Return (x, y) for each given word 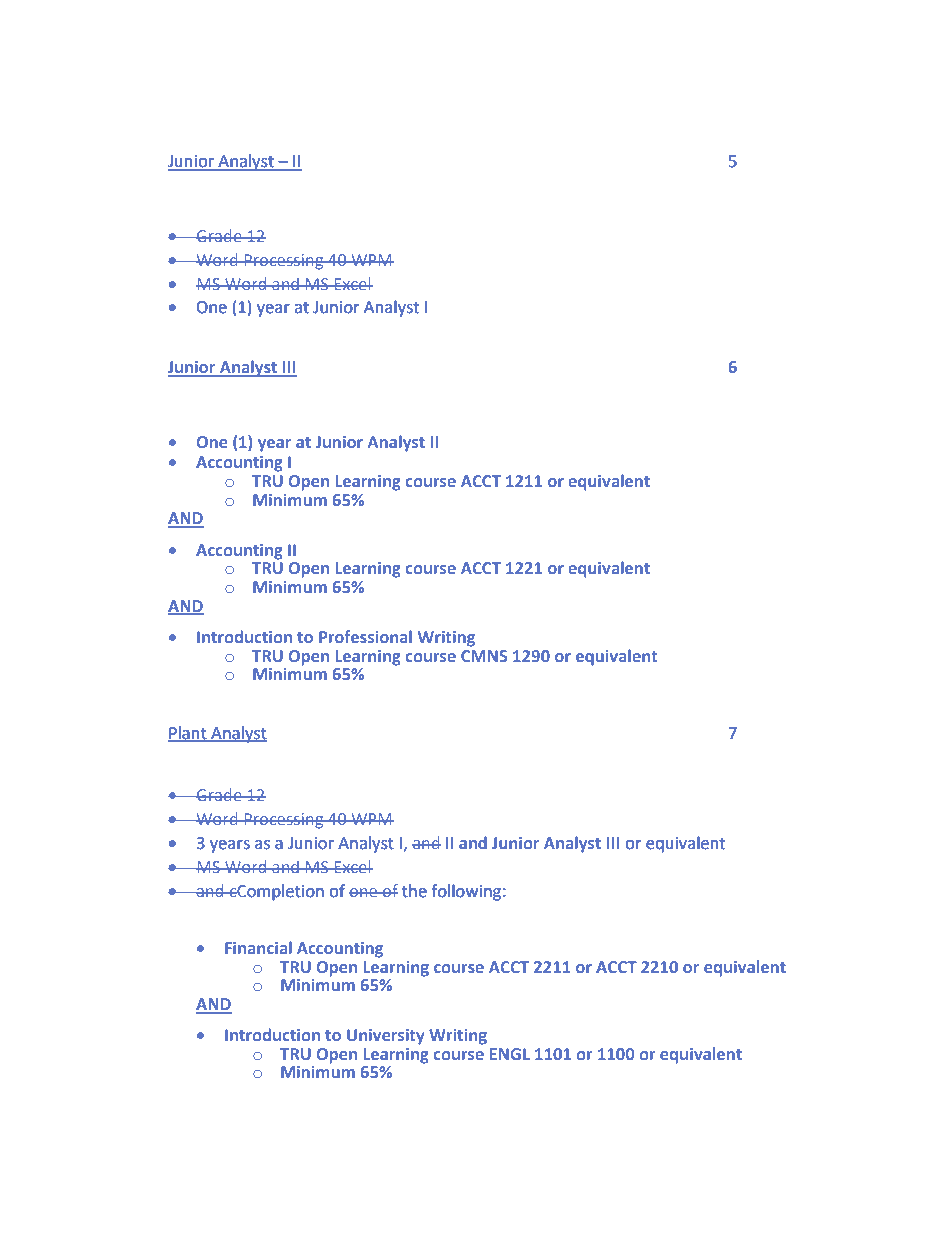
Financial (258, 947)
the (414, 891)
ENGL (510, 1054)
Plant (188, 733)
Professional (365, 636)
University (386, 1037)
